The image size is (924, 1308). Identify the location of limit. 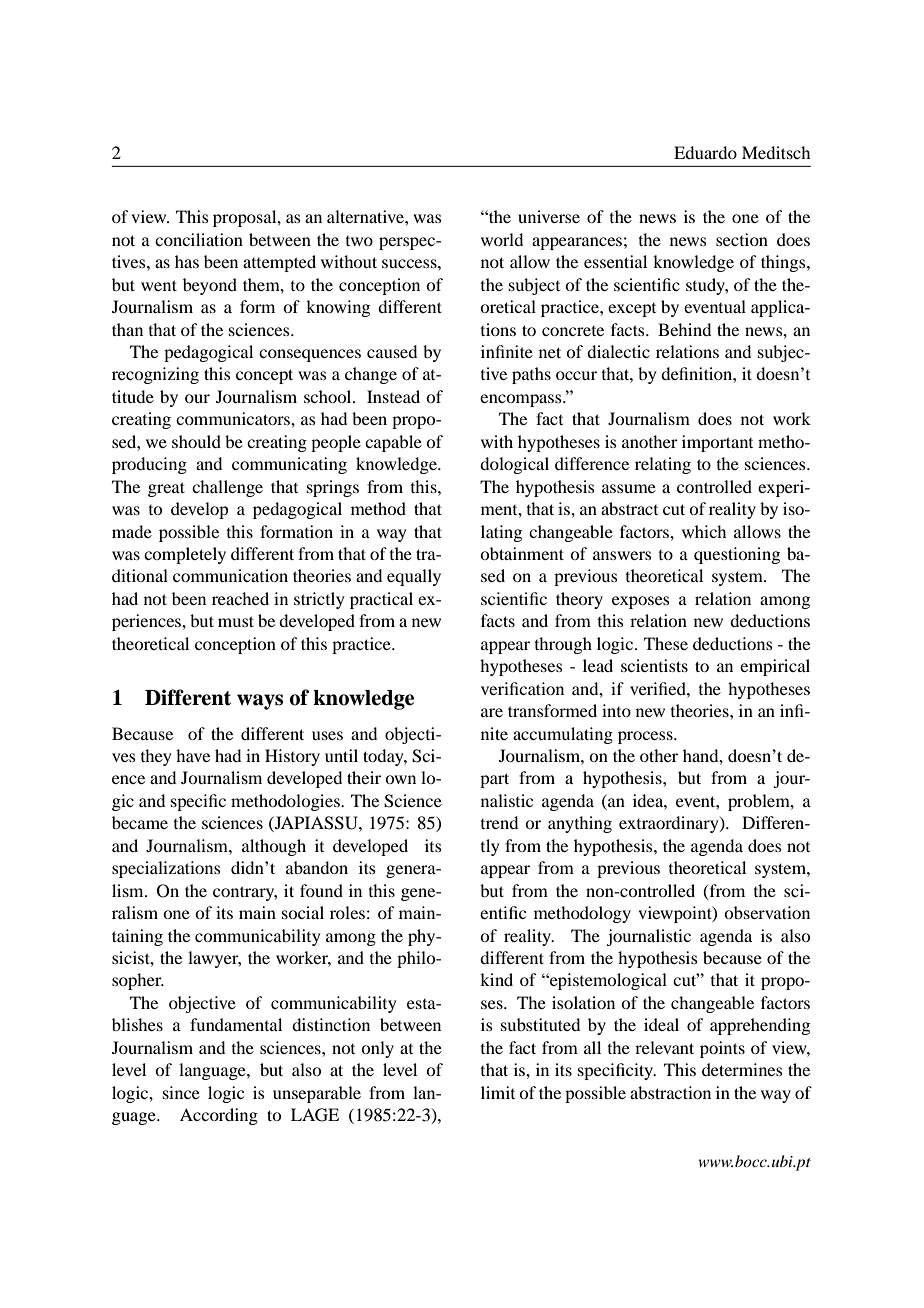
(498, 1092).
